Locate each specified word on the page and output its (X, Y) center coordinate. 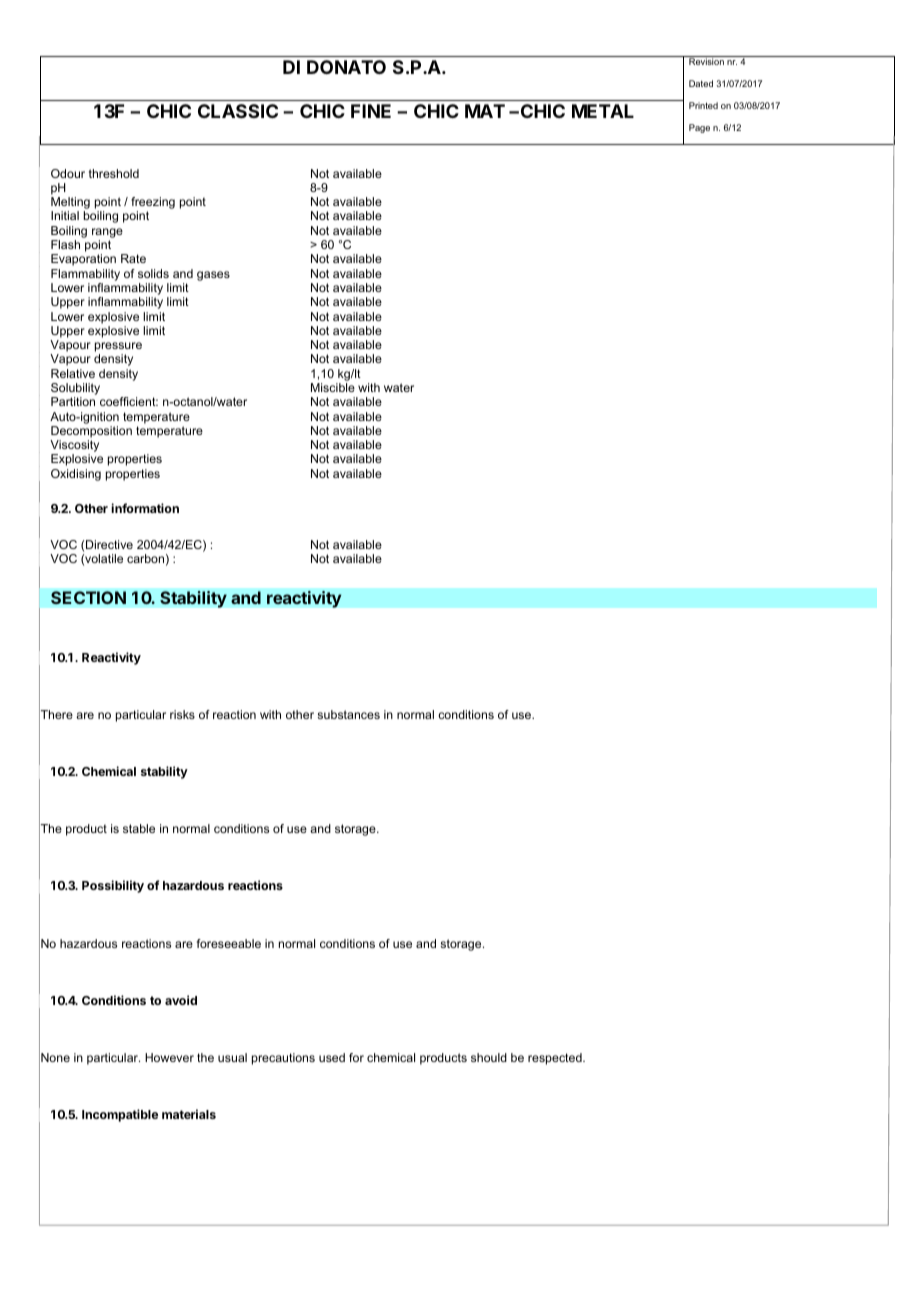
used (332, 1057)
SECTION (88, 597)
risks (182, 714)
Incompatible (120, 1115)
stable (139, 828)
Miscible (333, 387)
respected (556, 1059)
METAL (603, 111)
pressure (118, 347)
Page (699, 128)
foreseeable (229, 943)
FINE (371, 111)
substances (348, 714)
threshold (114, 173)
